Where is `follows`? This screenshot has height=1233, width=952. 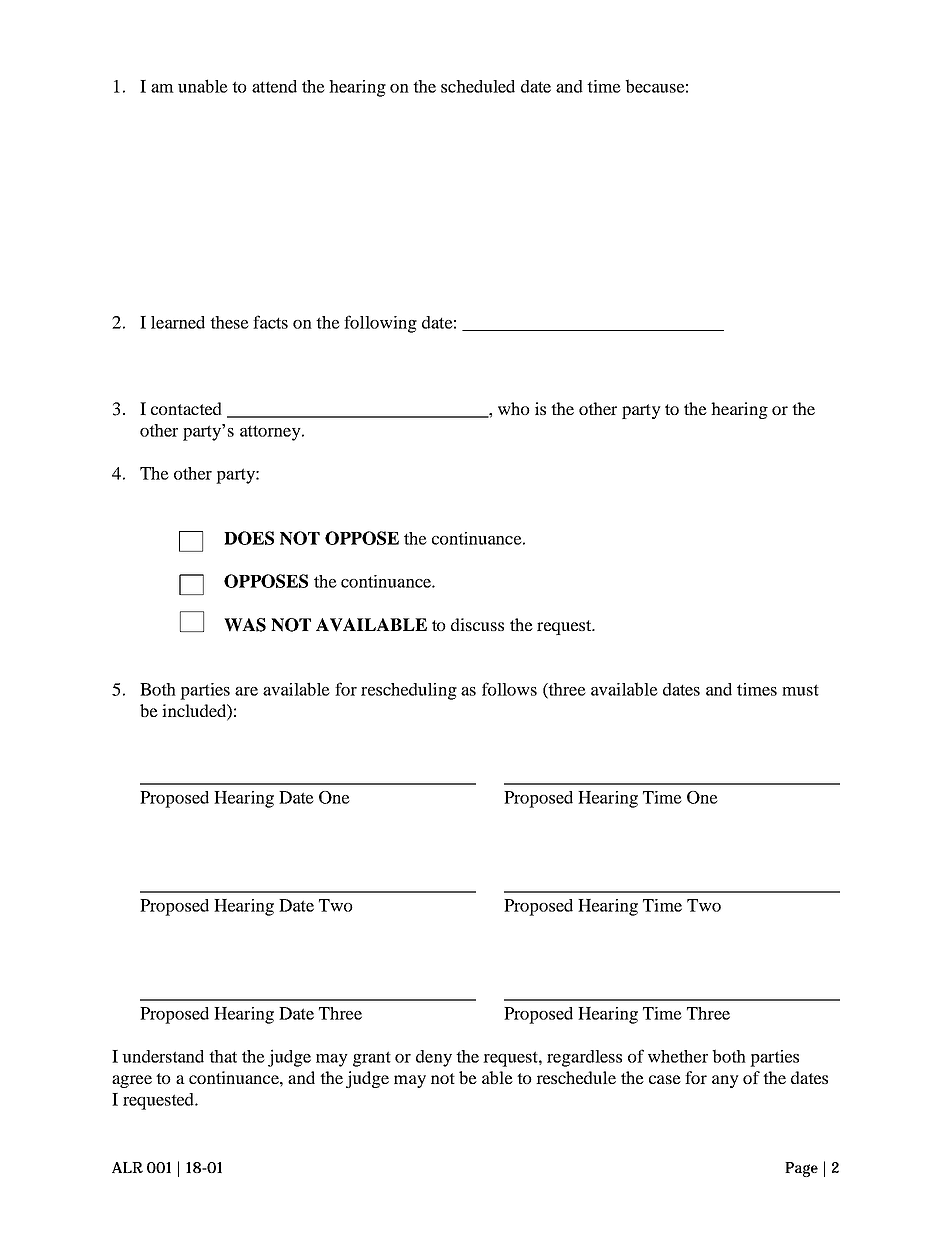
follows is located at coordinates (509, 689).
